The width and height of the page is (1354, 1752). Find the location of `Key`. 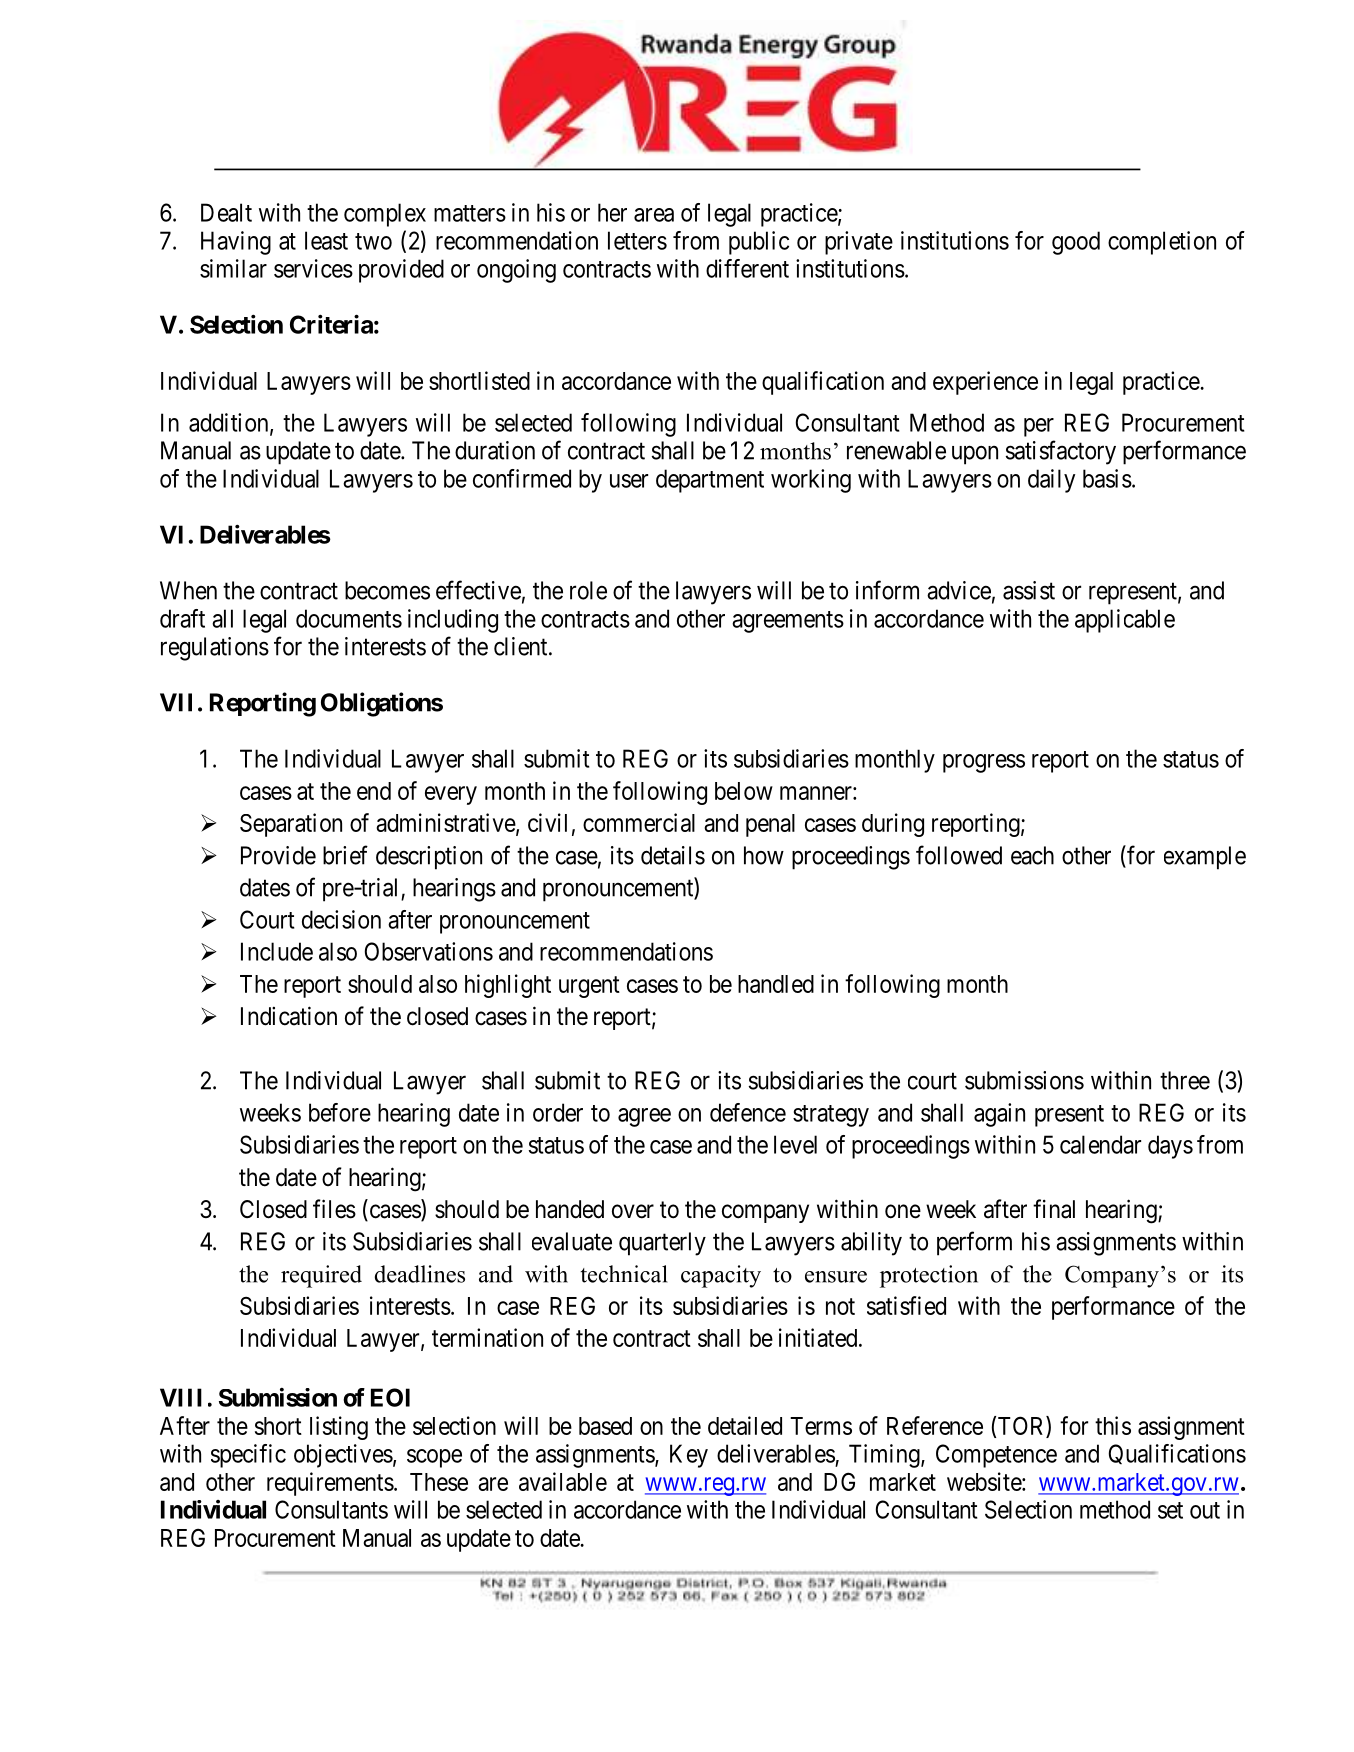

Key is located at coordinates (689, 1456).
